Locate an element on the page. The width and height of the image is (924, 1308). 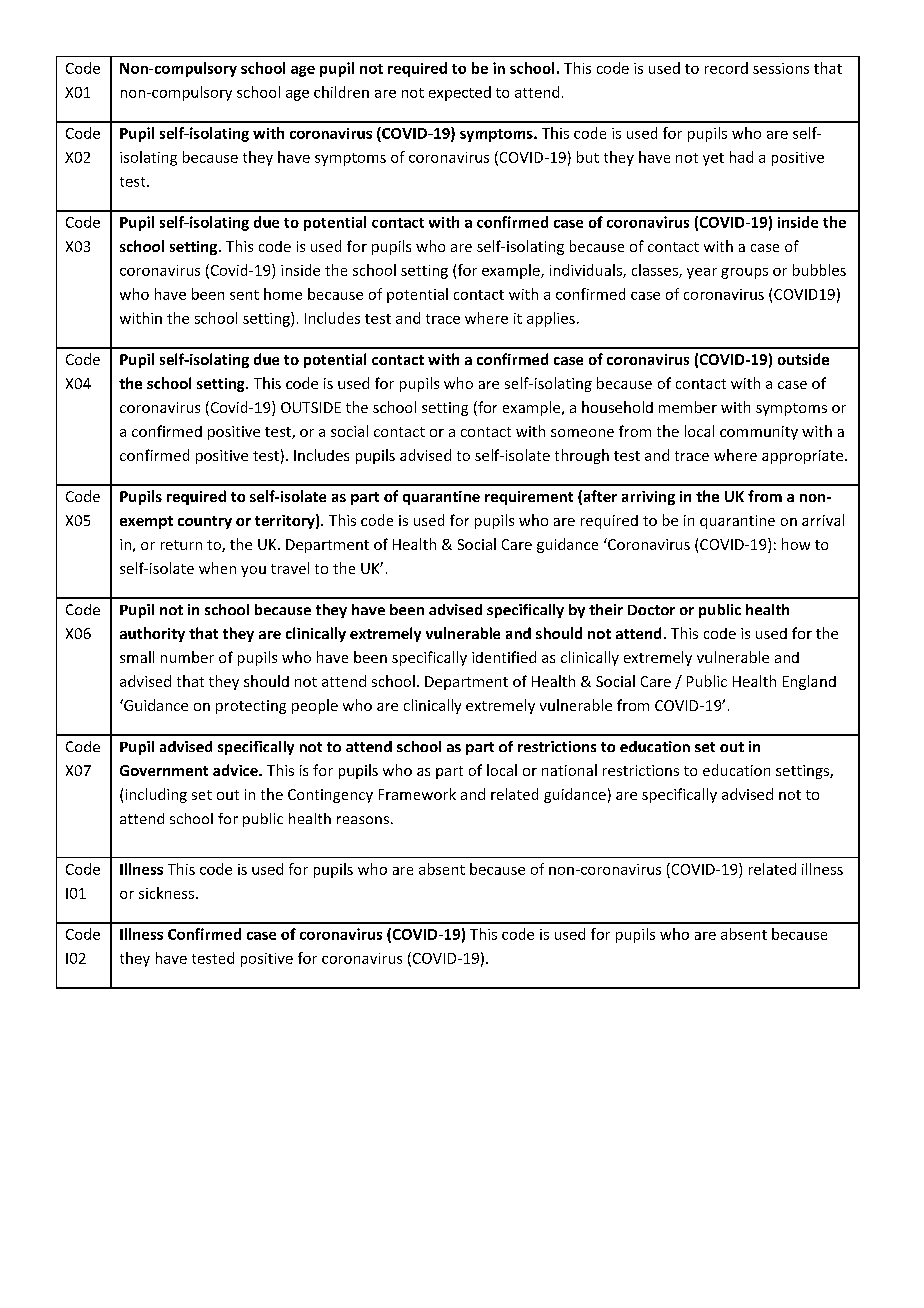
Framework is located at coordinates (417, 794).
